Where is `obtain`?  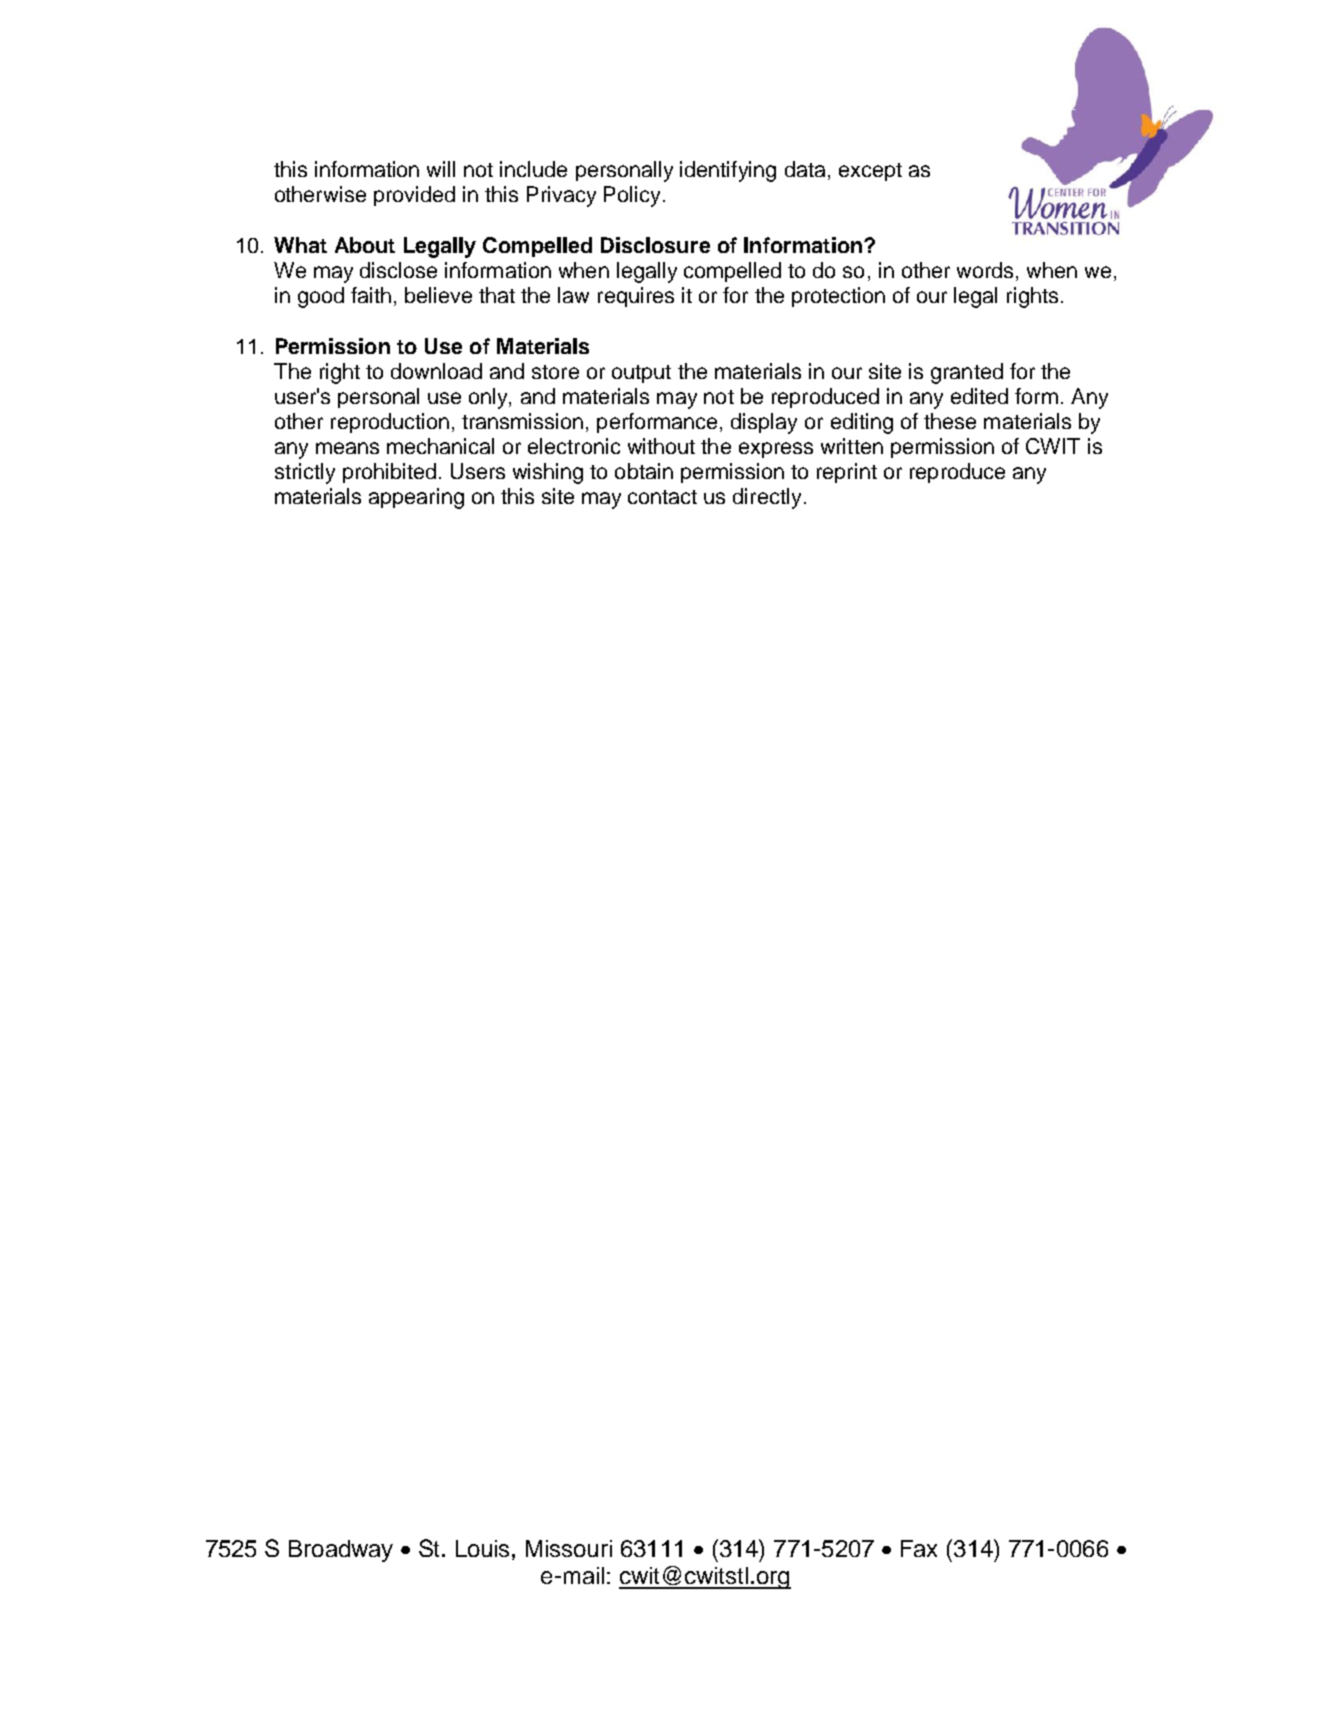 obtain is located at coordinates (644, 471).
